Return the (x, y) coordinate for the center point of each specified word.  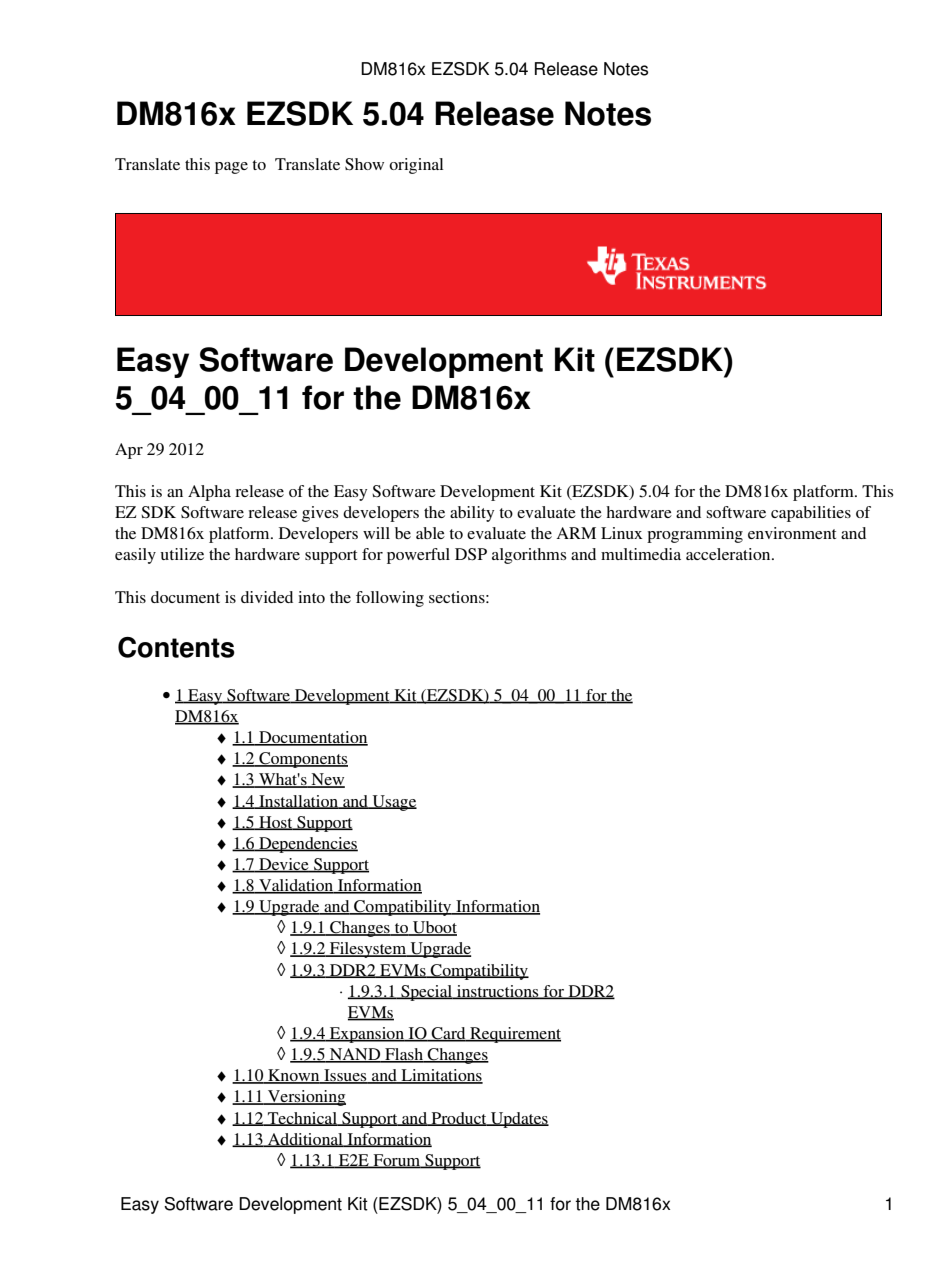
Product (459, 1119)
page (231, 168)
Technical (302, 1119)
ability (472, 514)
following (390, 599)
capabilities (811, 514)
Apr (129, 451)
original (416, 166)
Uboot (434, 928)
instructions (498, 992)
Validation (296, 886)
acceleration (729, 554)
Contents (176, 647)
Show (364, 164)
